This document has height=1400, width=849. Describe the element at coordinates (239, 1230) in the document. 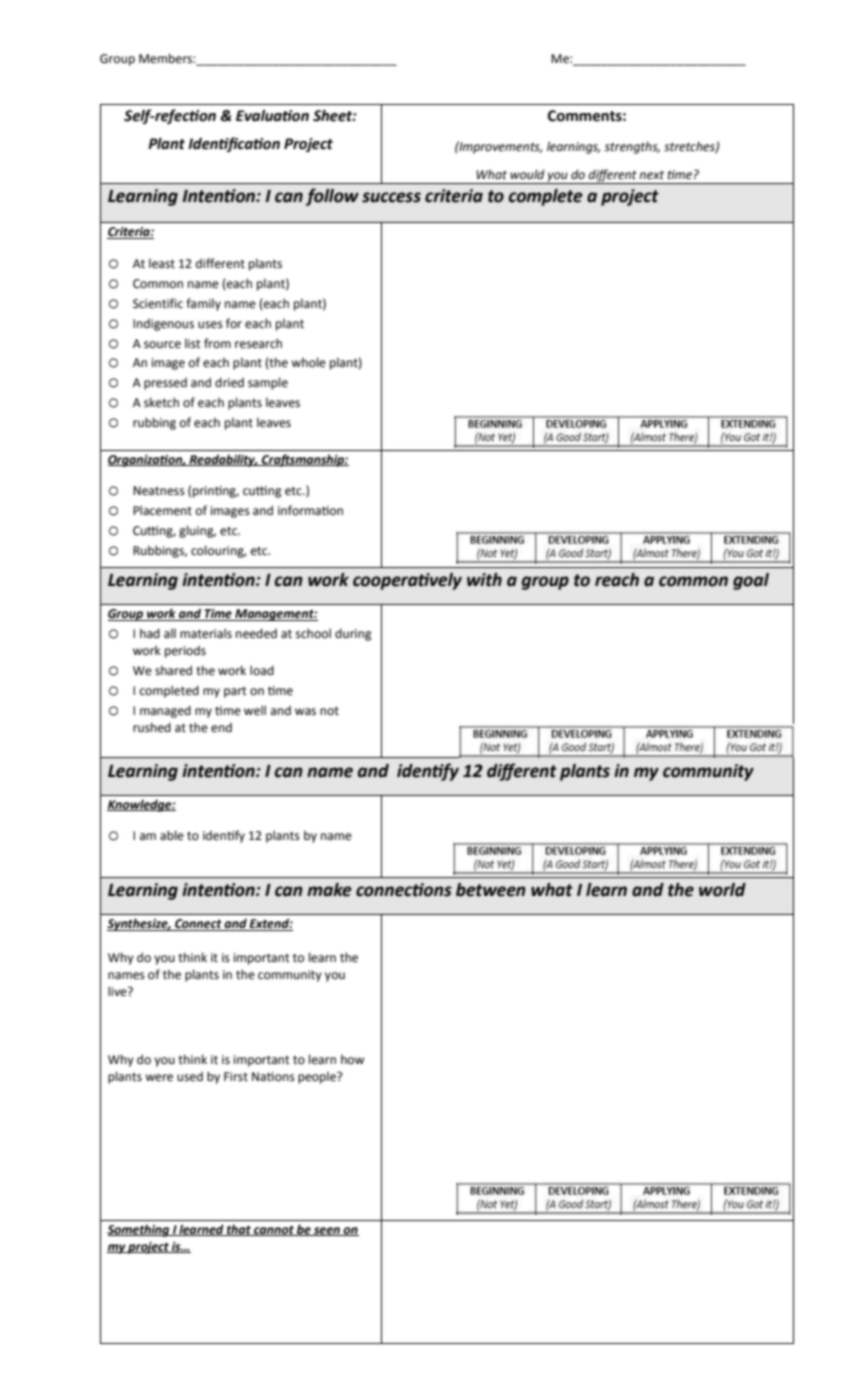

I see `that` at that location.
